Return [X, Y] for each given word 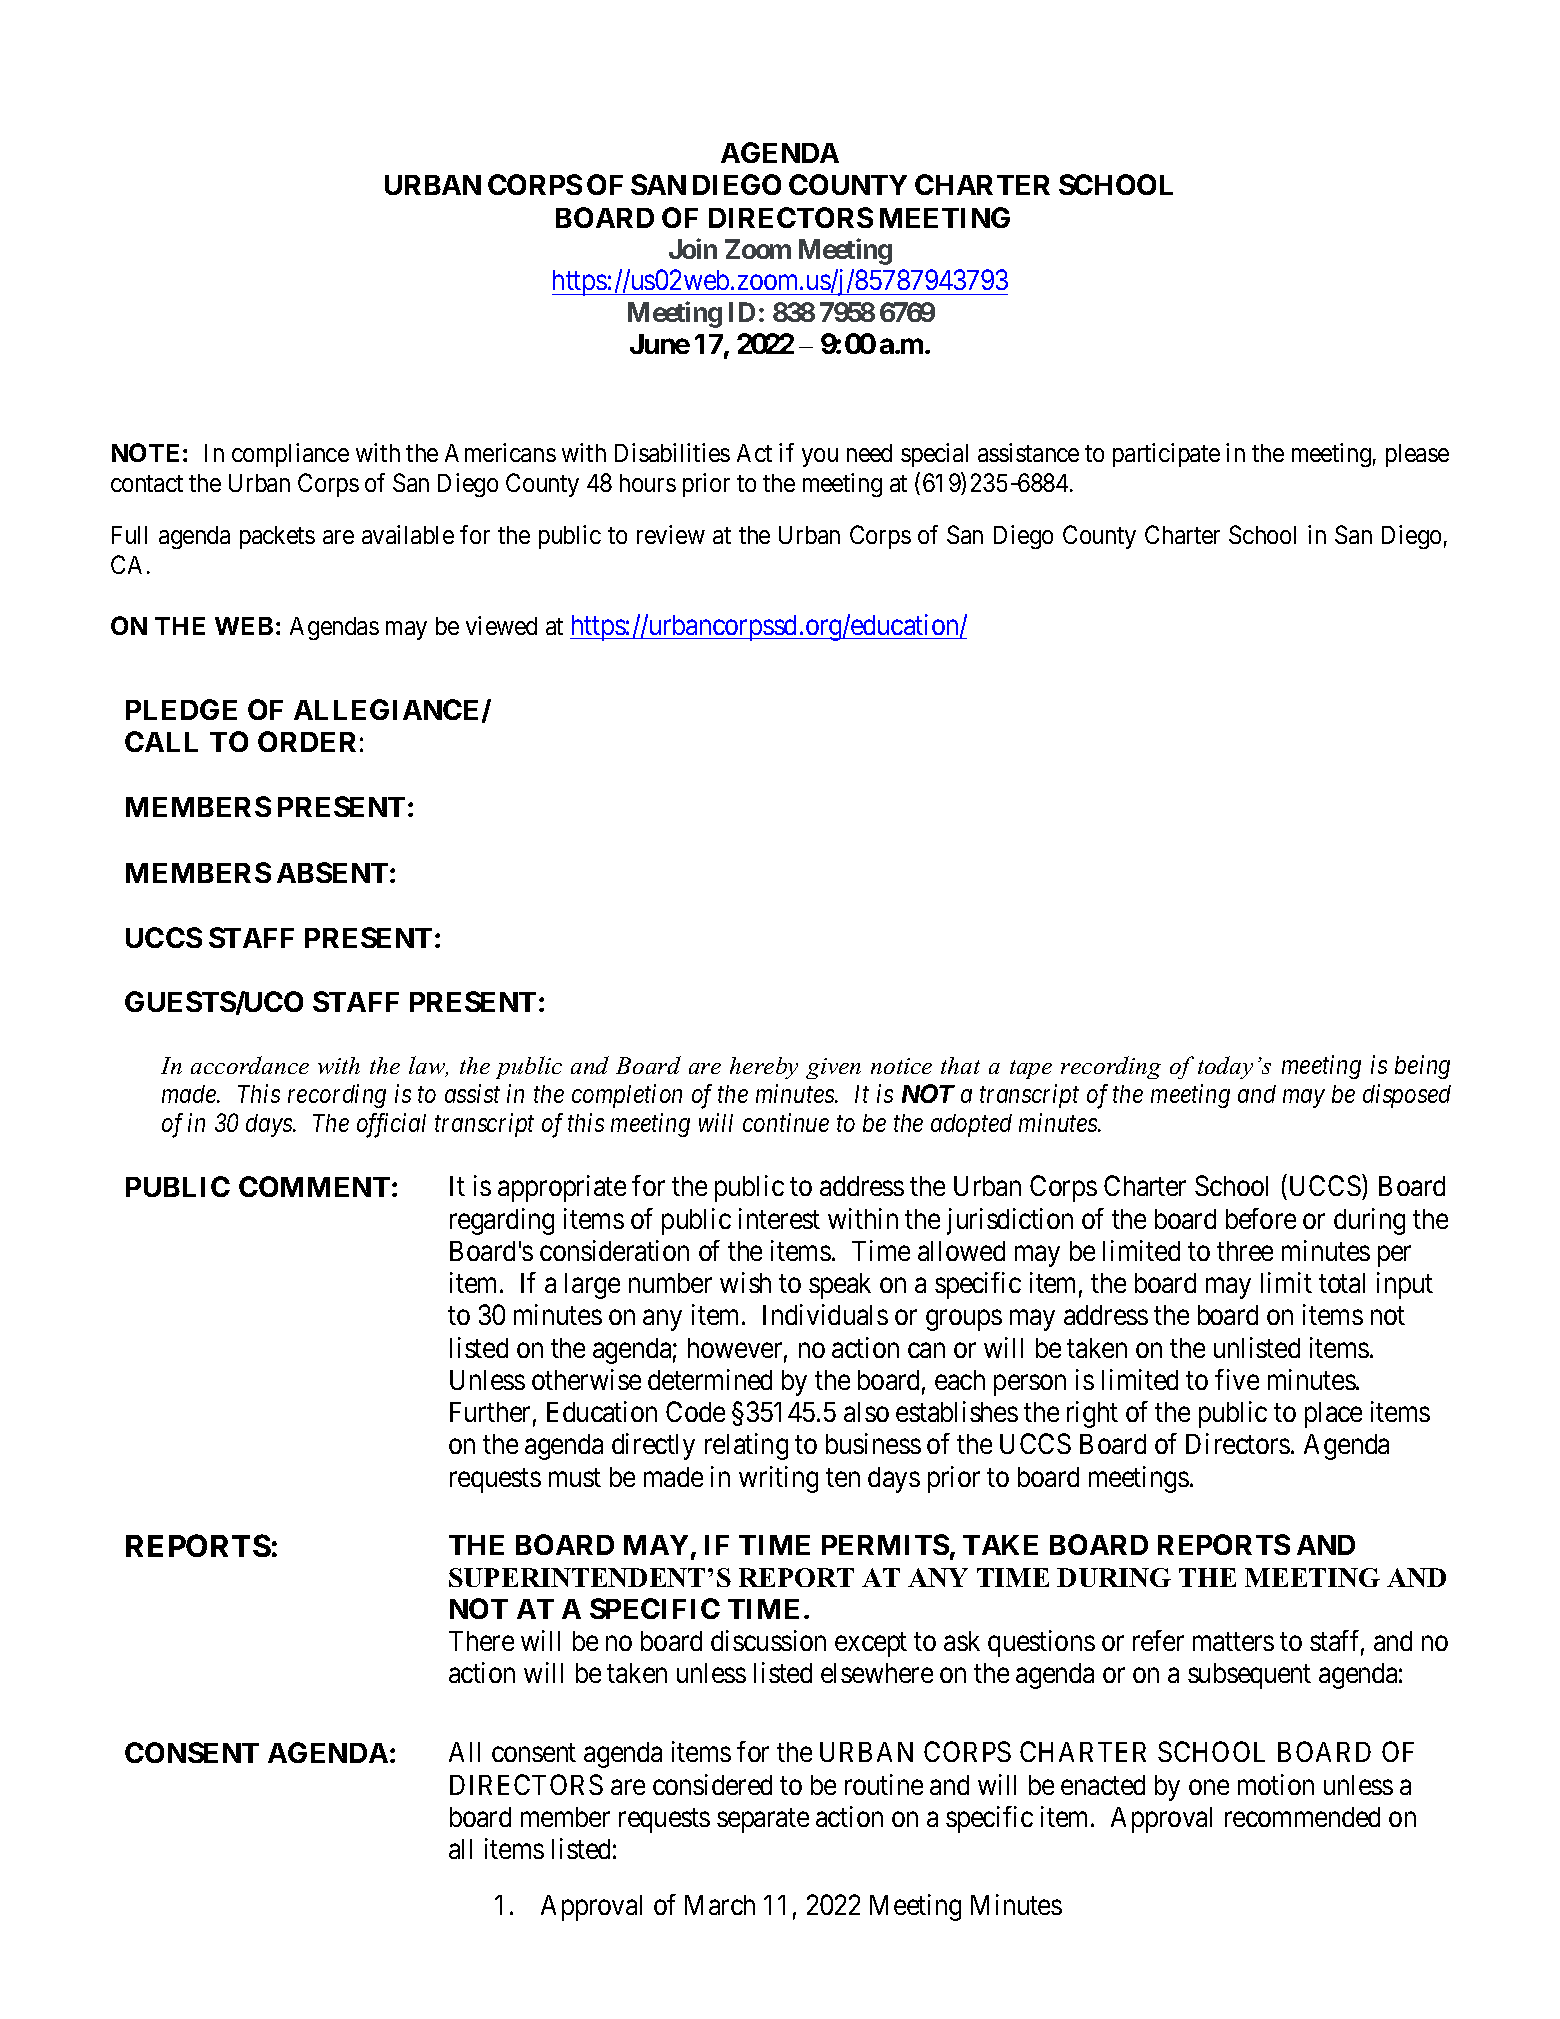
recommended [1302, 1817]
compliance [290, 455]
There [481, 1641]
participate [1166, 455]
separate [763, 1820]
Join [693, 248]
